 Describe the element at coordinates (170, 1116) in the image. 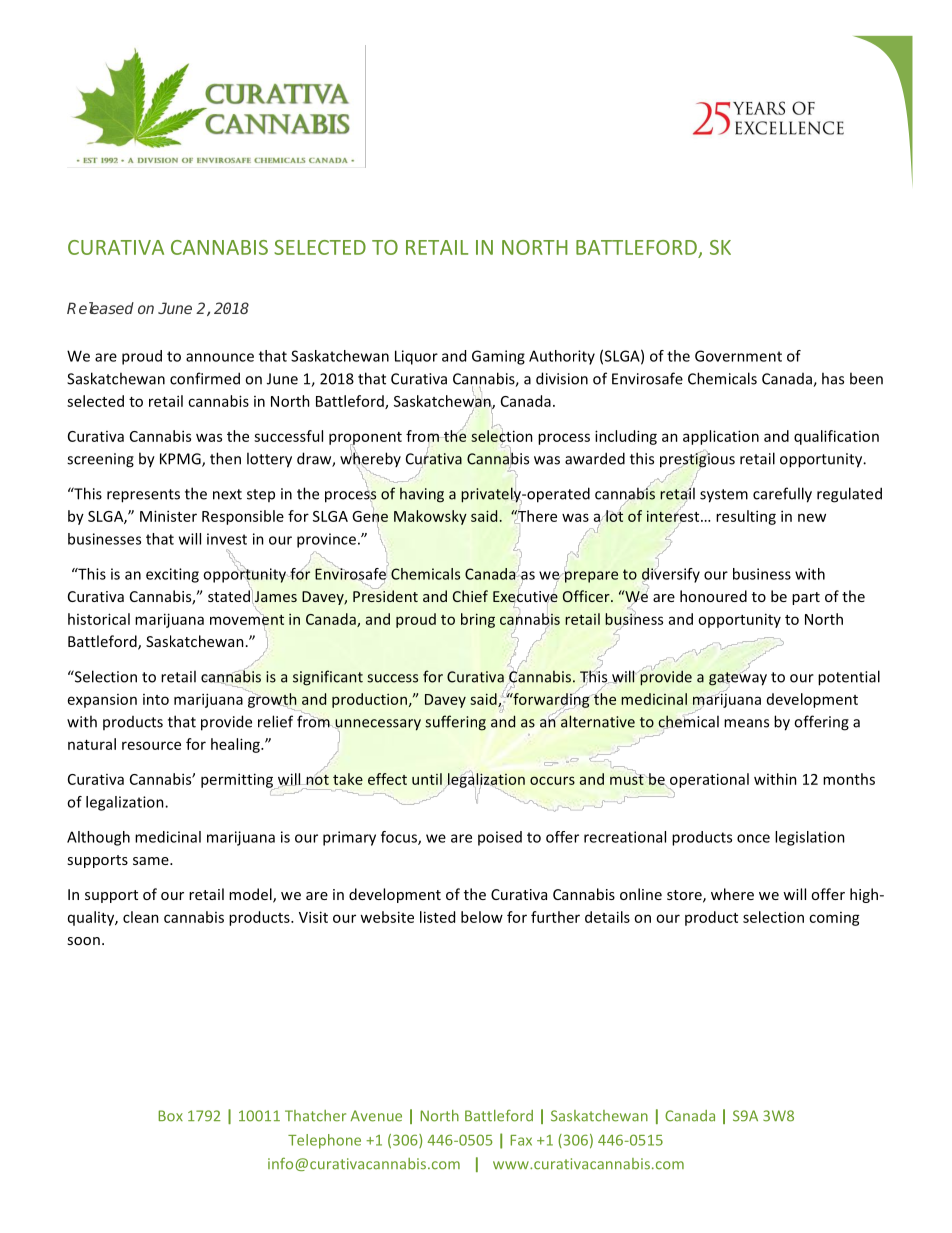

I see `Box` at that location.
